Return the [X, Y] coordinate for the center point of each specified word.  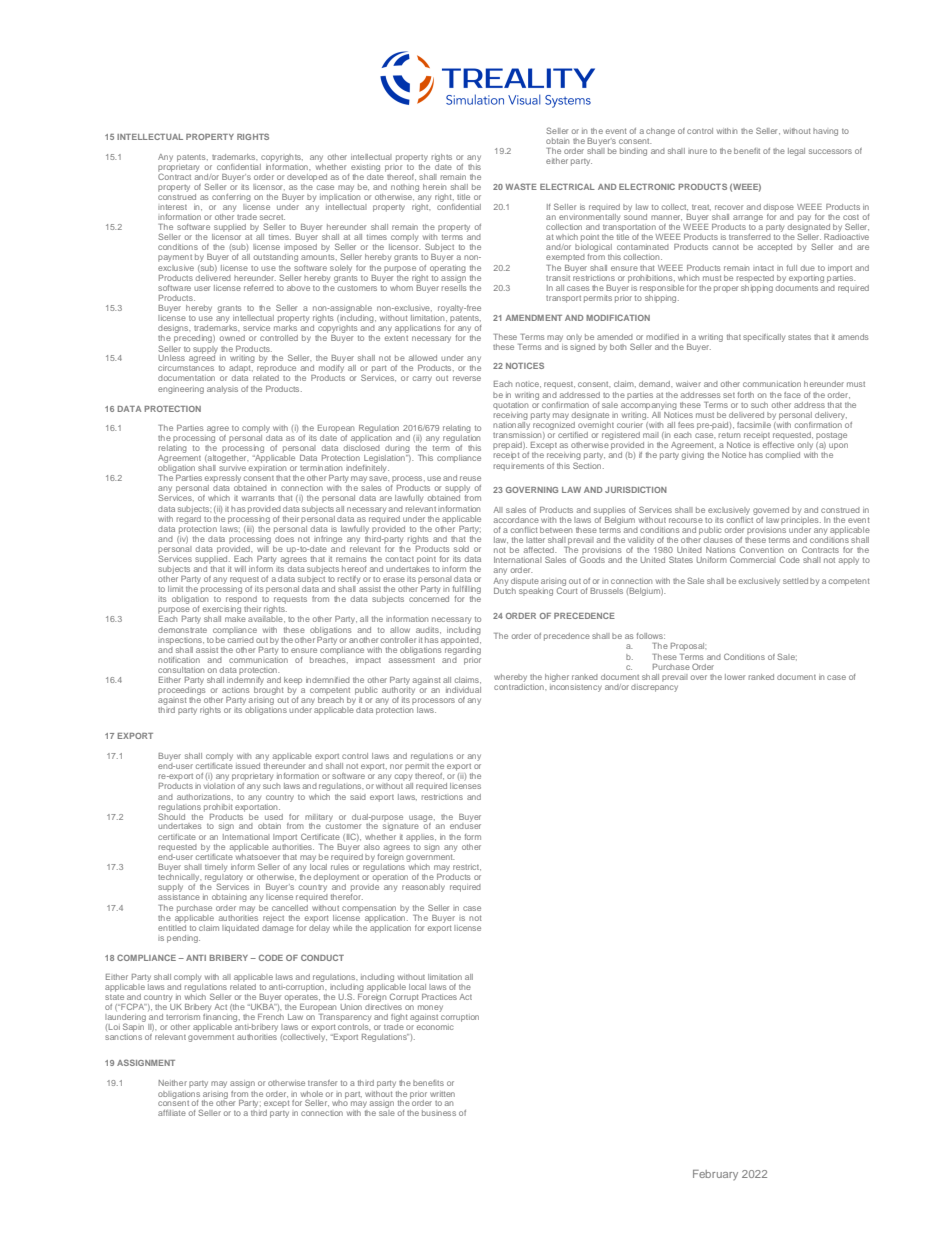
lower [735, 677]
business [439, 1113]
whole [312, 1094]
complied [783, 456]
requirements [519, 467]
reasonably [423, 888]
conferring [231, 198]
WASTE [521, 186]
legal [796, 152]
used [274, 817]
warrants [258, 498]
